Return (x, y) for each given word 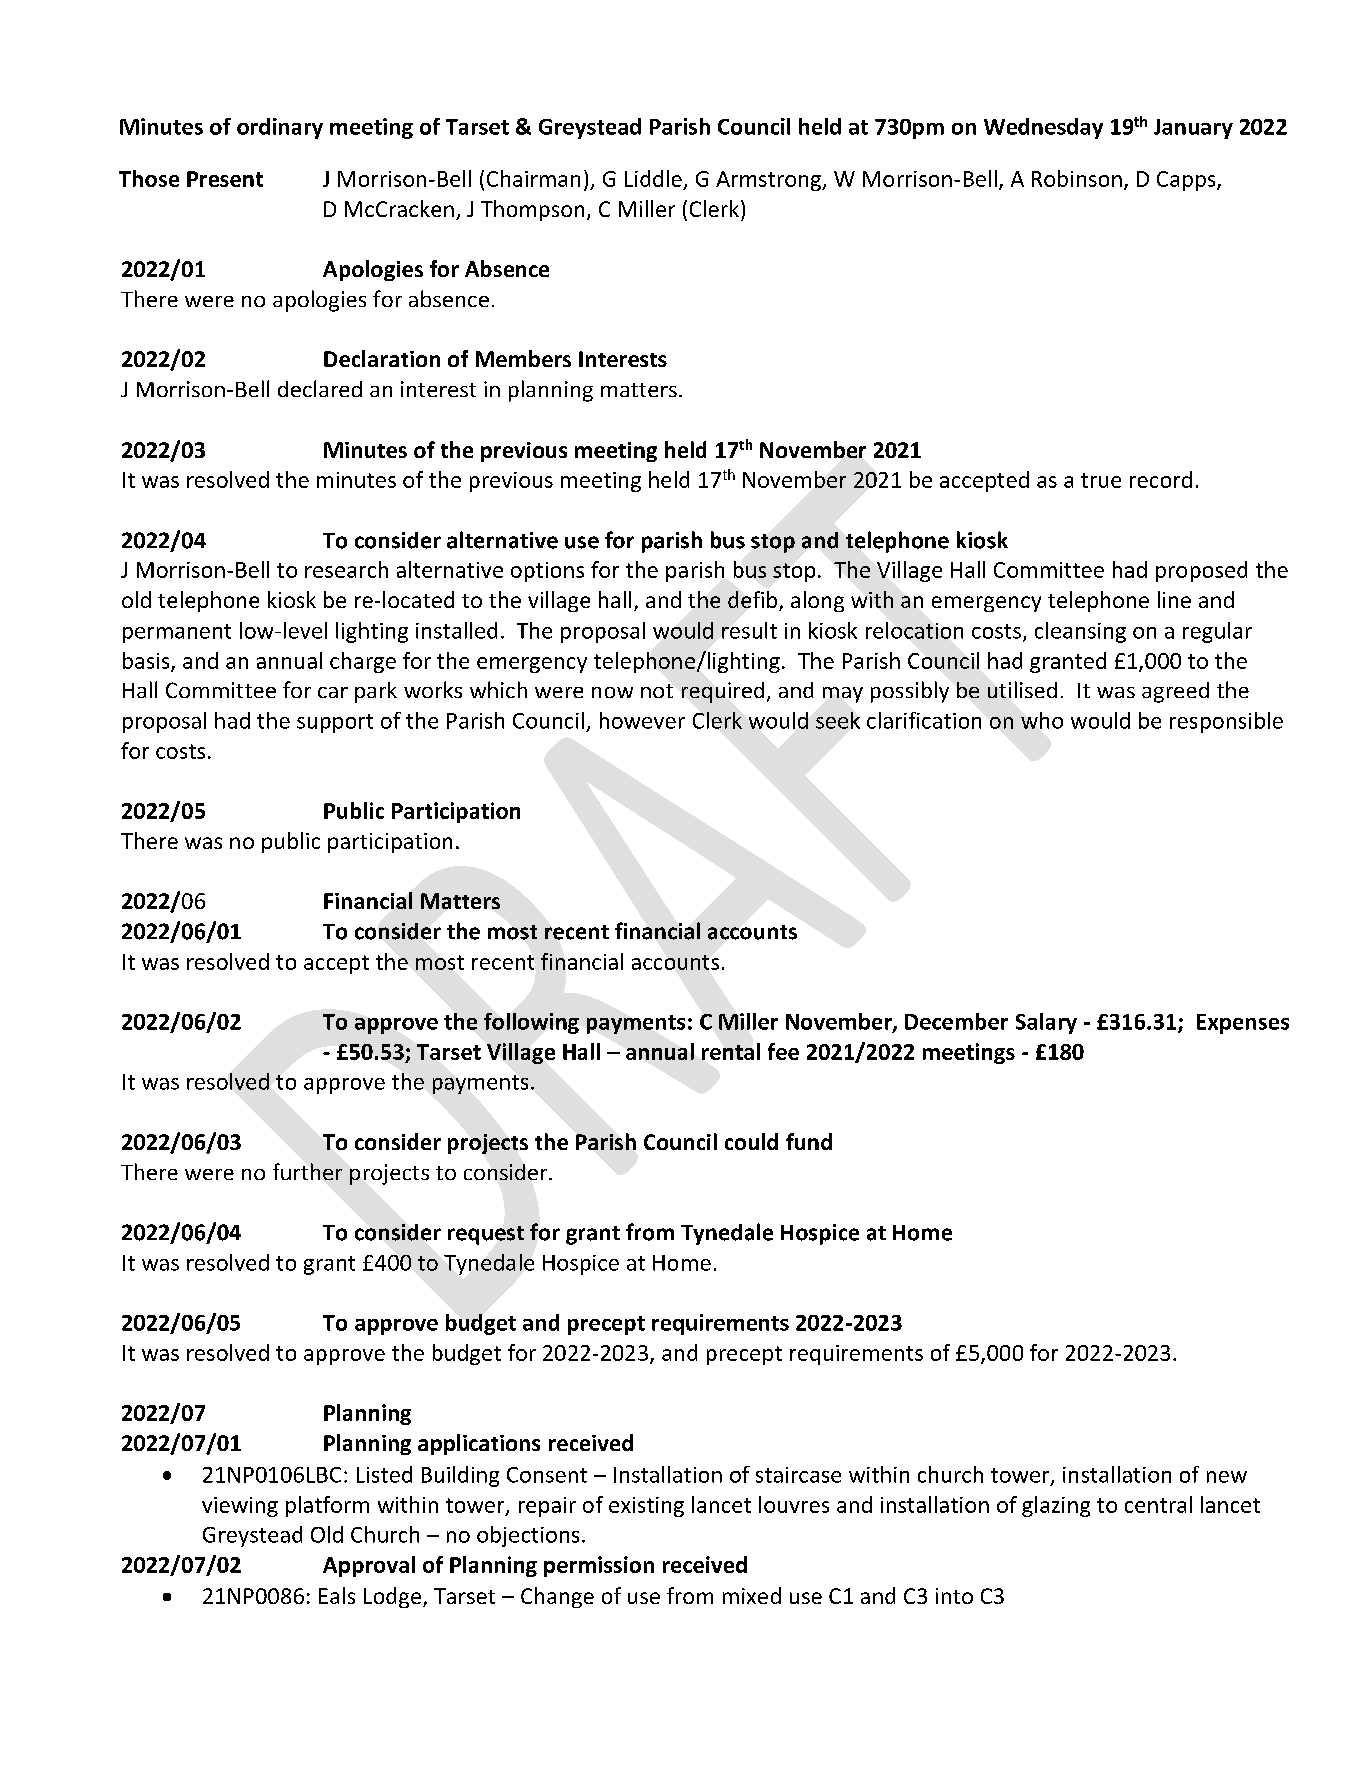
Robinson (1077, 178)
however (642, 720)
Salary (1046, 1023)
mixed (752, 1595)
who (1042, 720)
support (335, 723)
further (307, 1171)
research (346, 569)
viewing (240, 1507)
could (751, 1141)
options (547, 572)
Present (225, 179)
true (1101, 480)
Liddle (653, 178)
